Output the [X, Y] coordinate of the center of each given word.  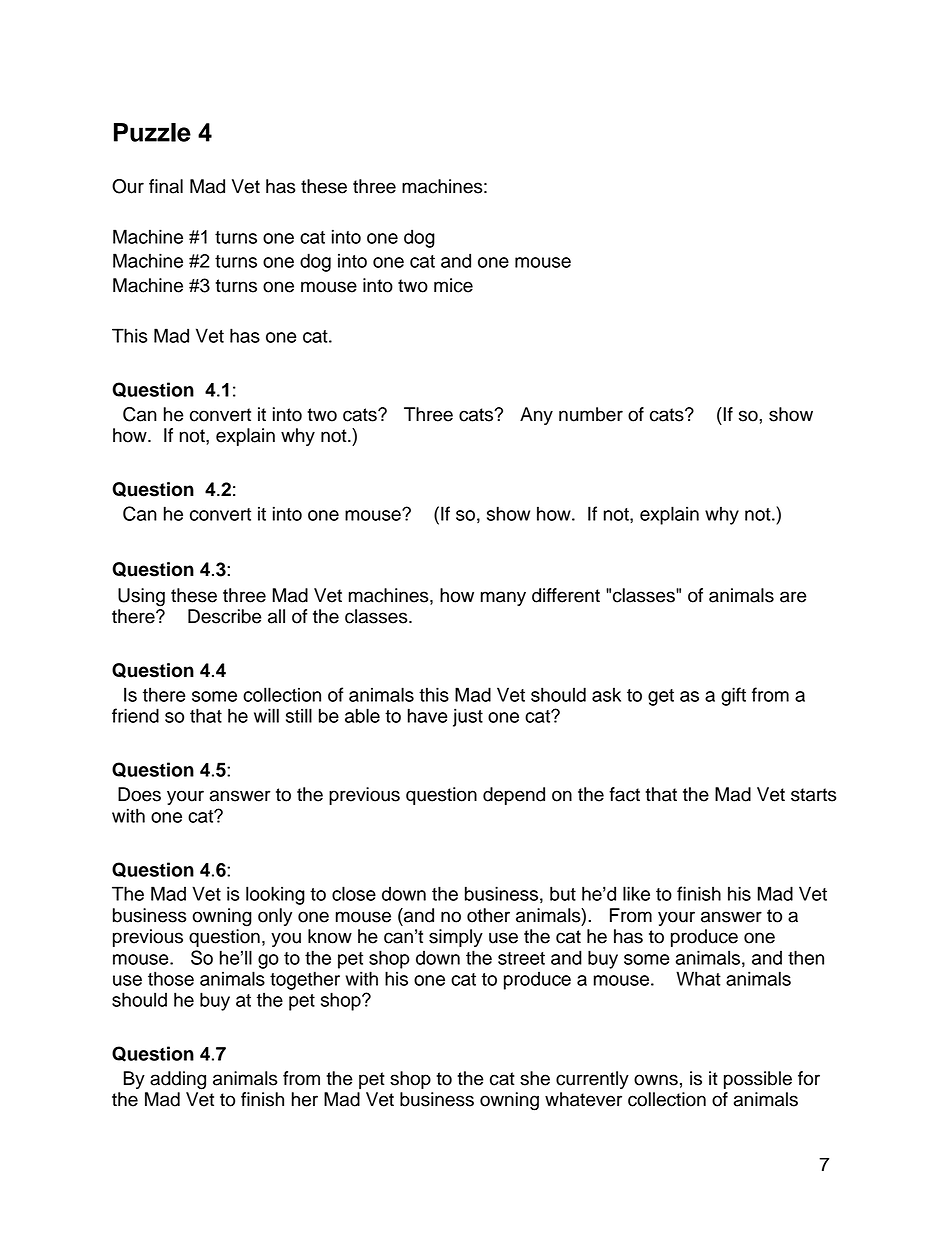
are [793, 597]
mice [453, 285]
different [566, 595]
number [591, 414]
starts [814, 795]
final [166, 186]
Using [141, 597]
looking [275, 895]
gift [733, 696]
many [503, 598]
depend [514, 796]
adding [178, 1080]
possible [758, 1080]
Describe [225, 616]
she [535, 1078]
